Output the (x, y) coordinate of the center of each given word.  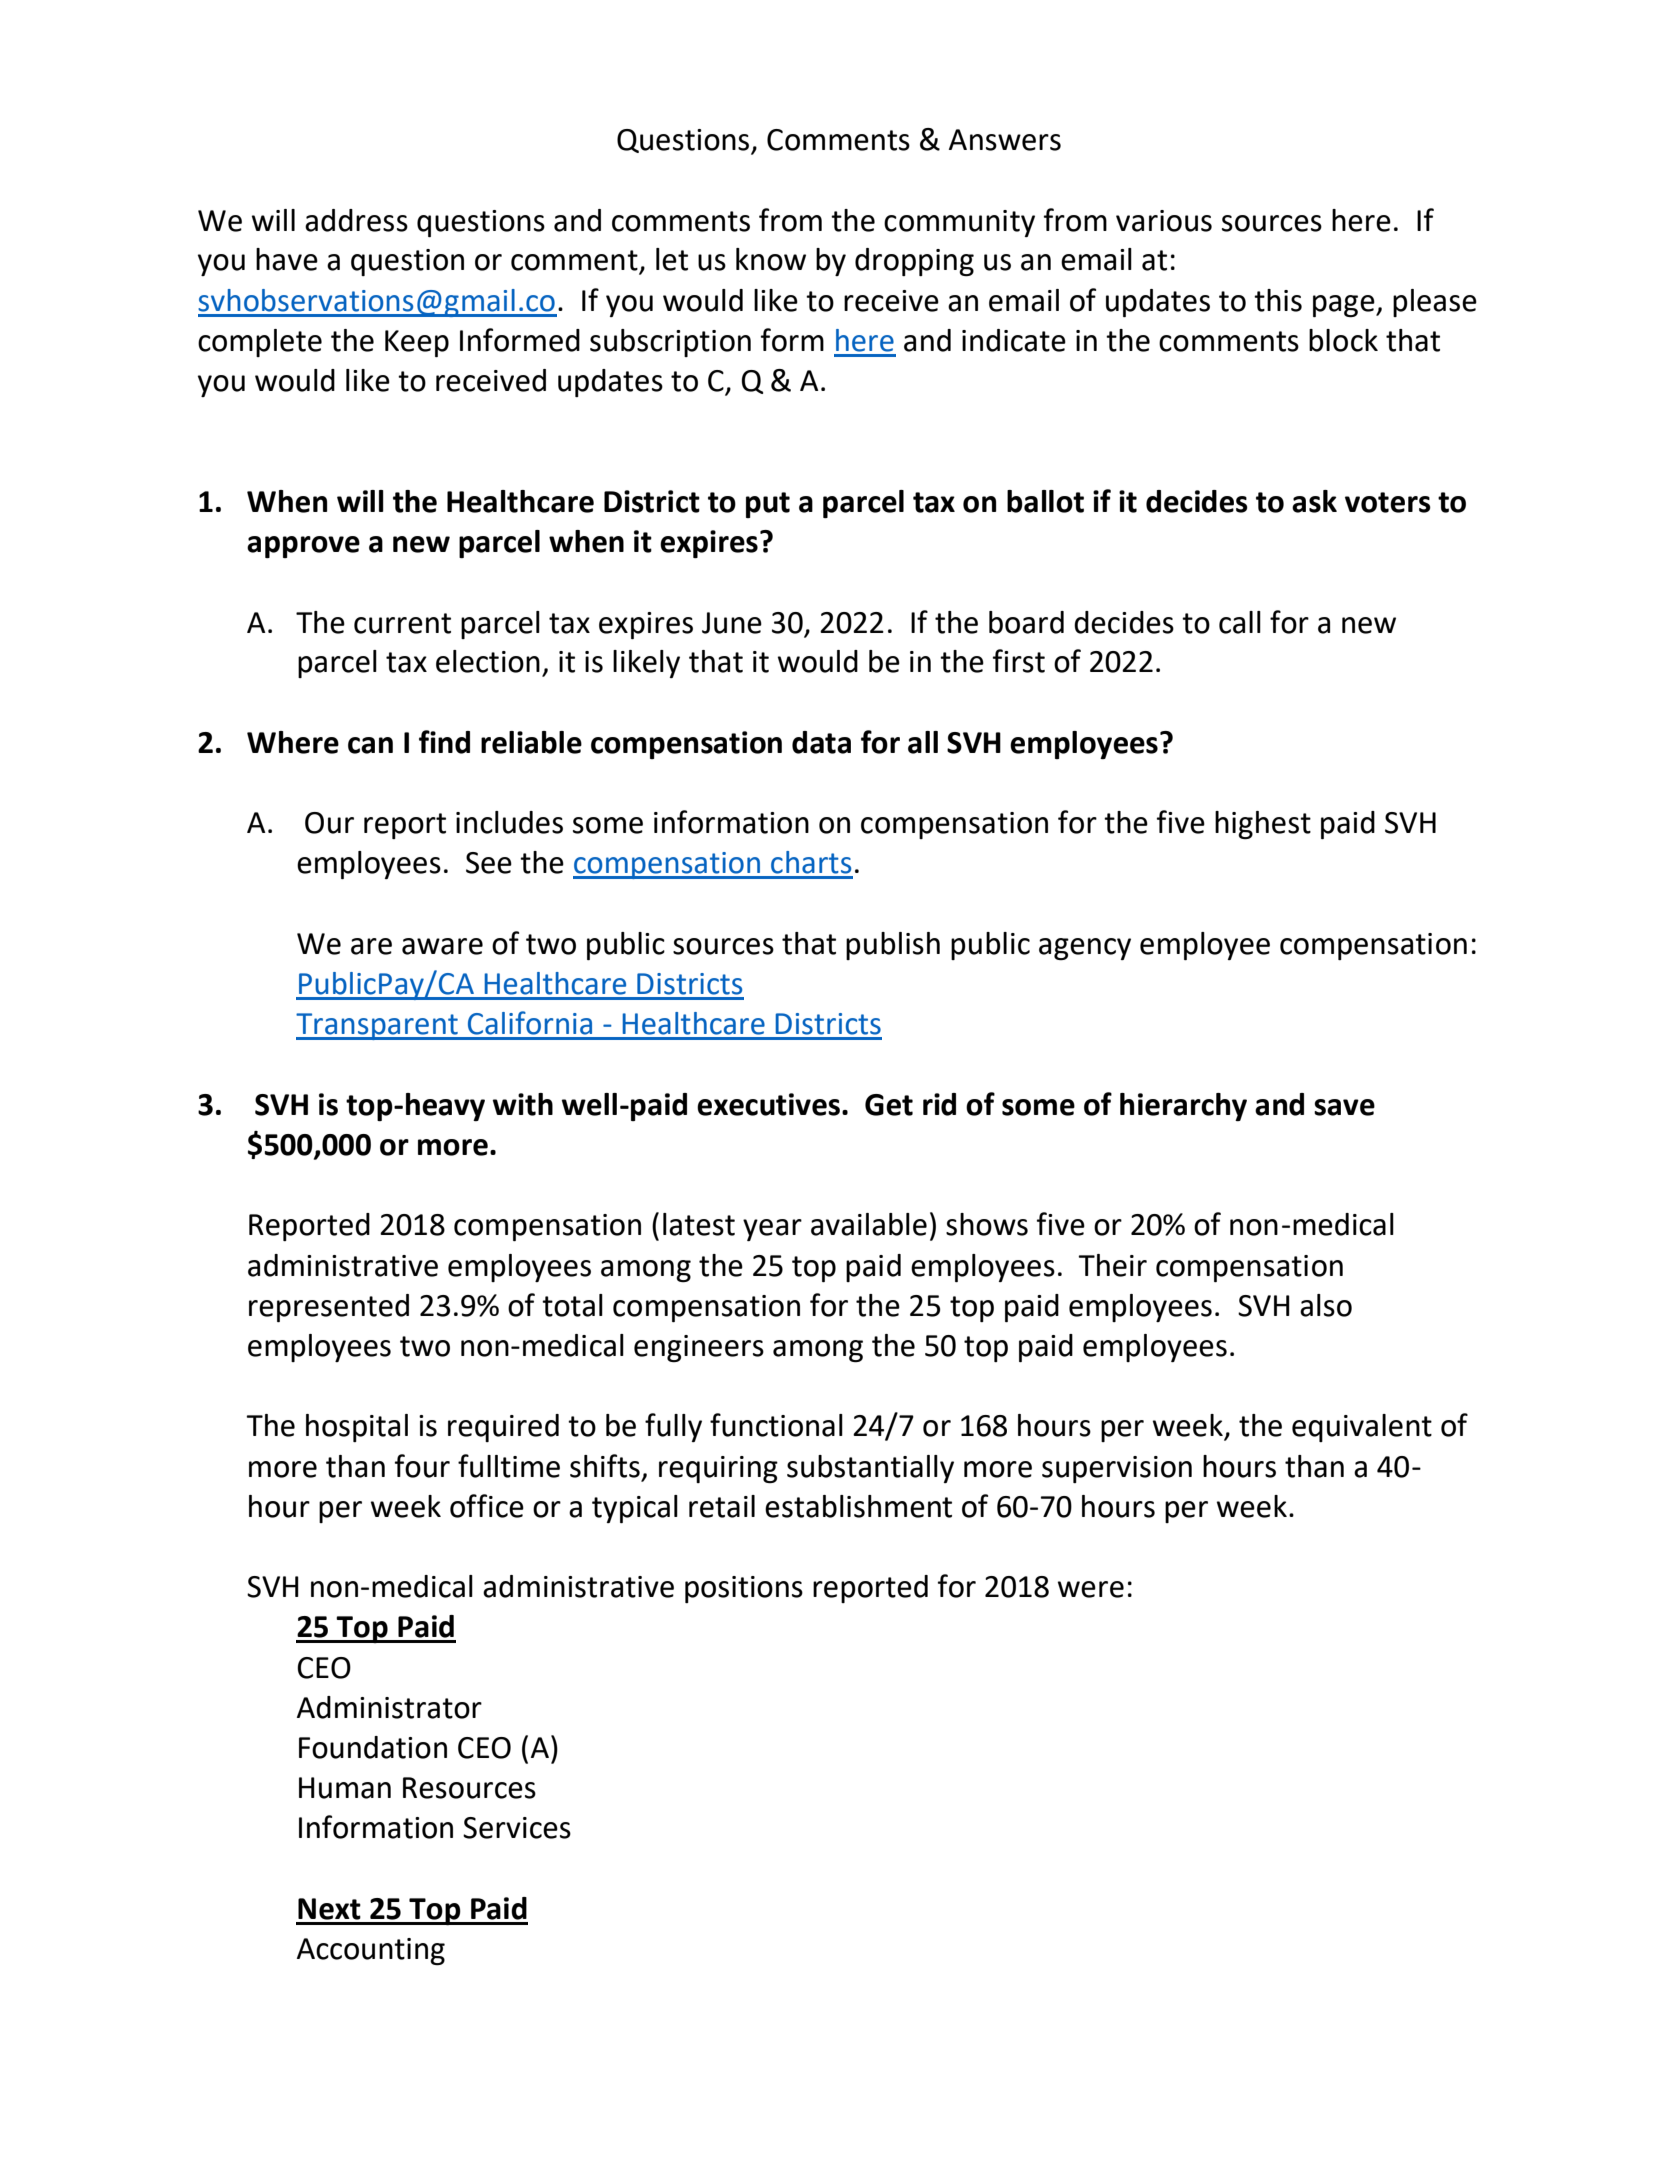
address (356, 220)
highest (1263, 825)
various (1164, 221)
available (869, 1224)
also (1326, 1305)
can (370, 745)
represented (329, 1308)
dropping (914, 262)
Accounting (371, 1951)
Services (517, 1828)
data (821, 742)
